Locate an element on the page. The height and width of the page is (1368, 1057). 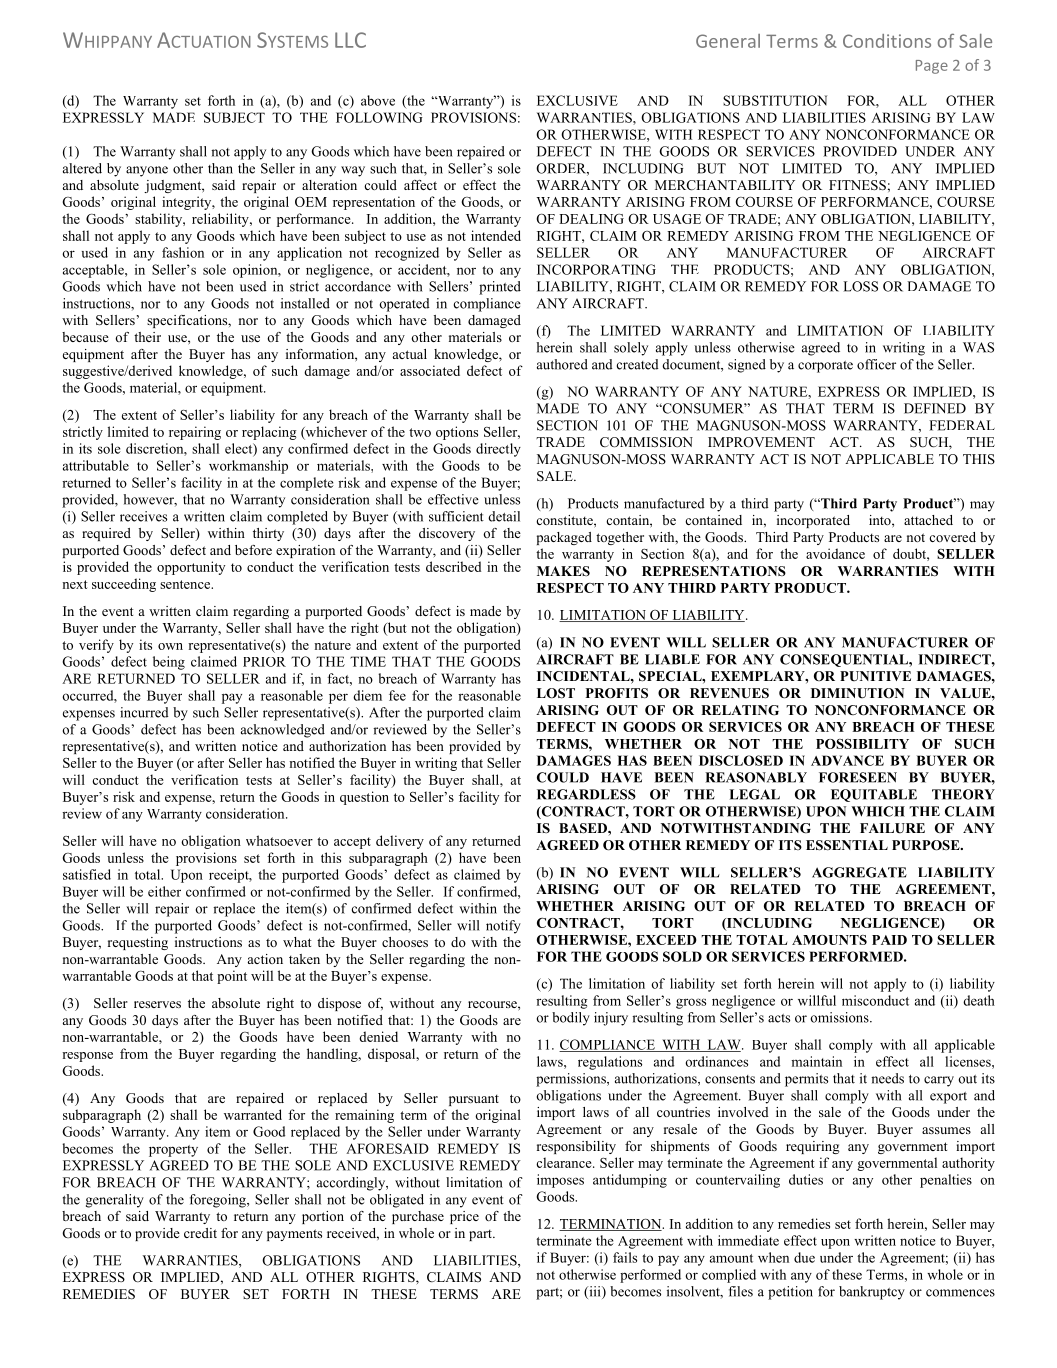
above is located at coordinates (378, 100).
